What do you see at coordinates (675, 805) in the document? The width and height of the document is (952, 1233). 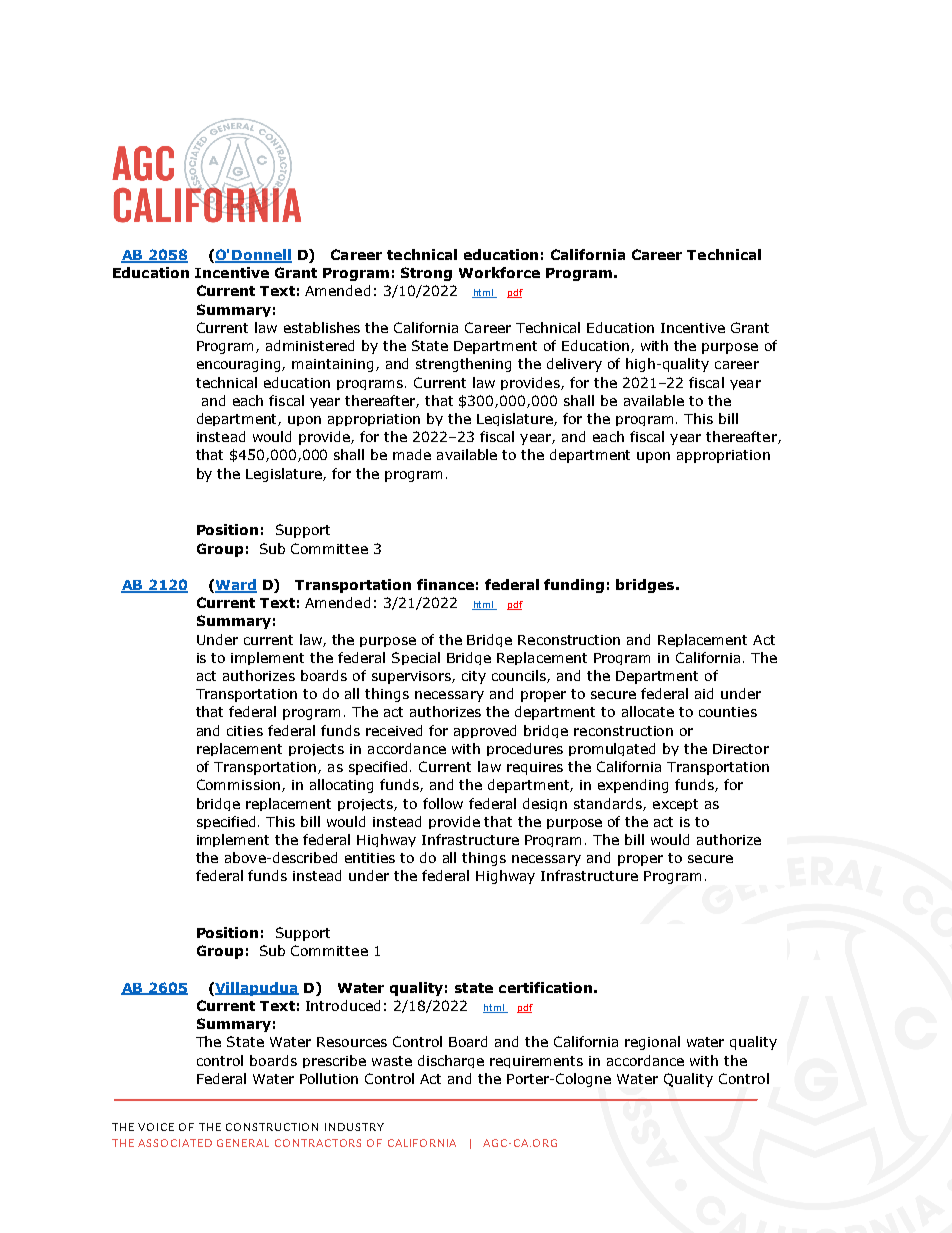 I see `except` at bounding box center [675, 805].
